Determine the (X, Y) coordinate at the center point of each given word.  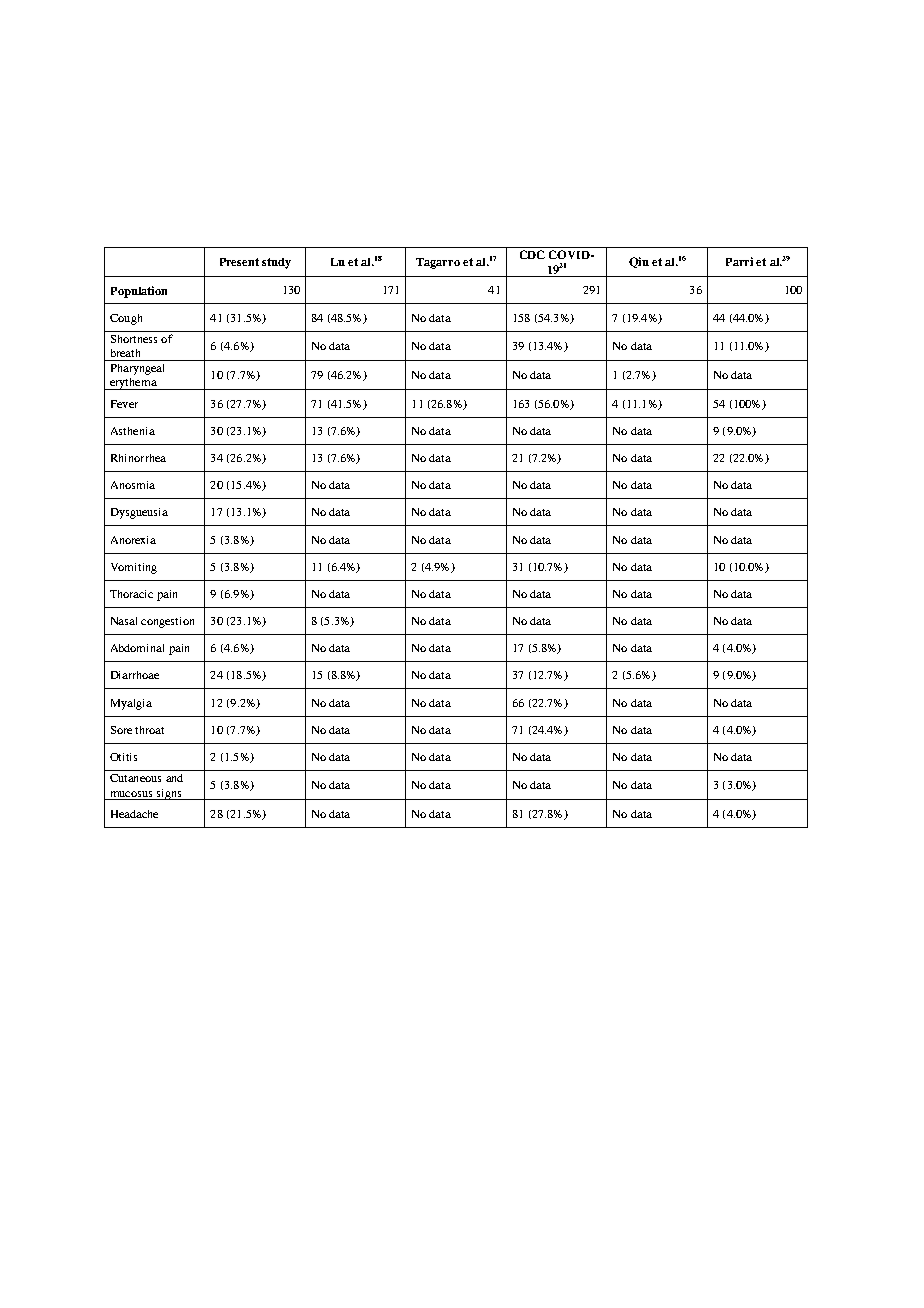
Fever (124, 404)
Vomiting (134, 568)
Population (139, 292)
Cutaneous (135, 778)
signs (169, 794)
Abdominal (137, 648)
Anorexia (133, 540)
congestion (167, 622)
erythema (133, 384)
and (174, 778)
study (276, 263)
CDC (532, 254)
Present (239, 262)
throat (149, 730)
